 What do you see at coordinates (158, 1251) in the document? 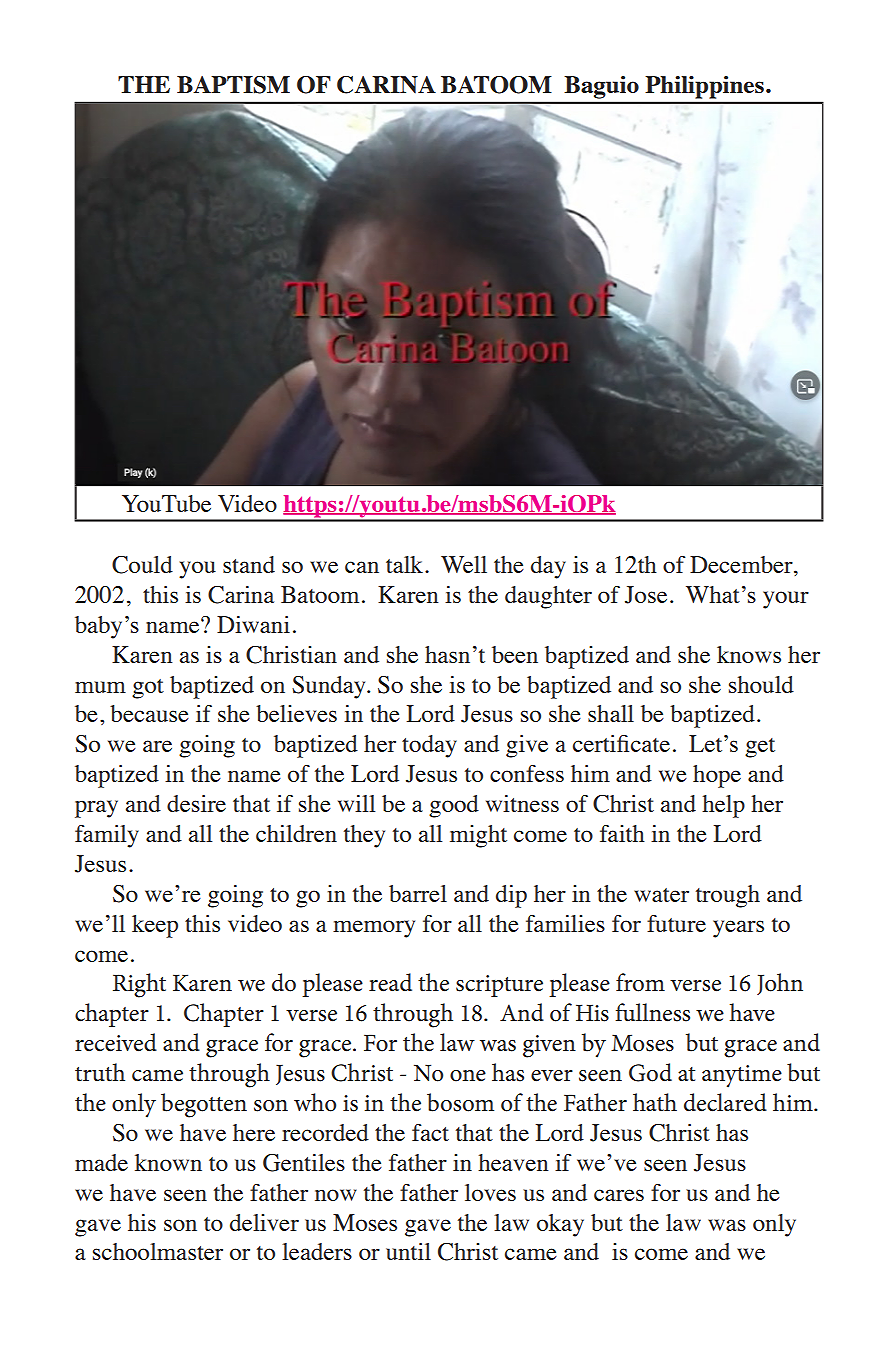
I see `schoolmaster` at bounding box center [158, 1251].
